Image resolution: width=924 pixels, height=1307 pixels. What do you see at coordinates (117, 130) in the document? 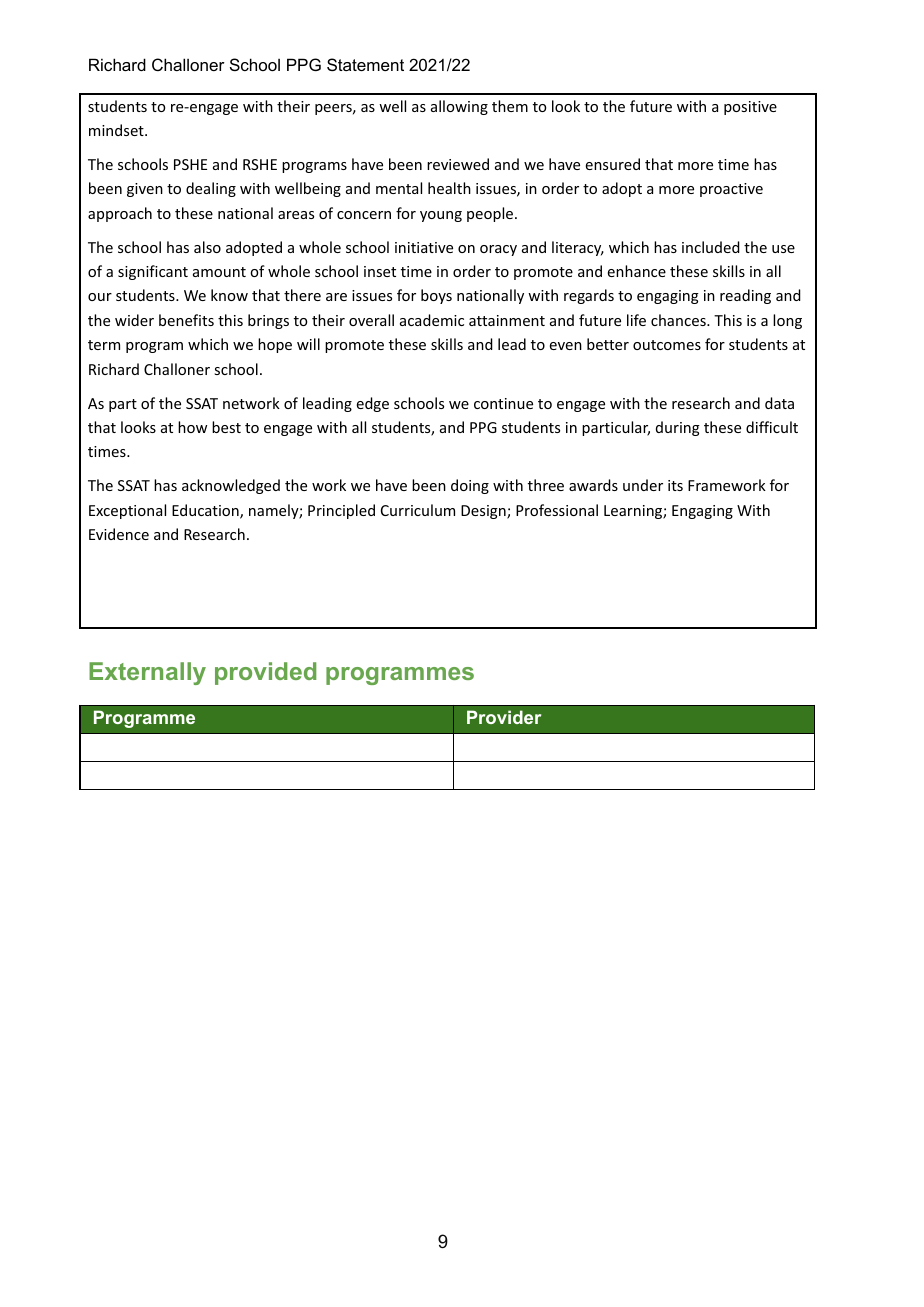
I see `mindset` at bounding box center [117, 130].
